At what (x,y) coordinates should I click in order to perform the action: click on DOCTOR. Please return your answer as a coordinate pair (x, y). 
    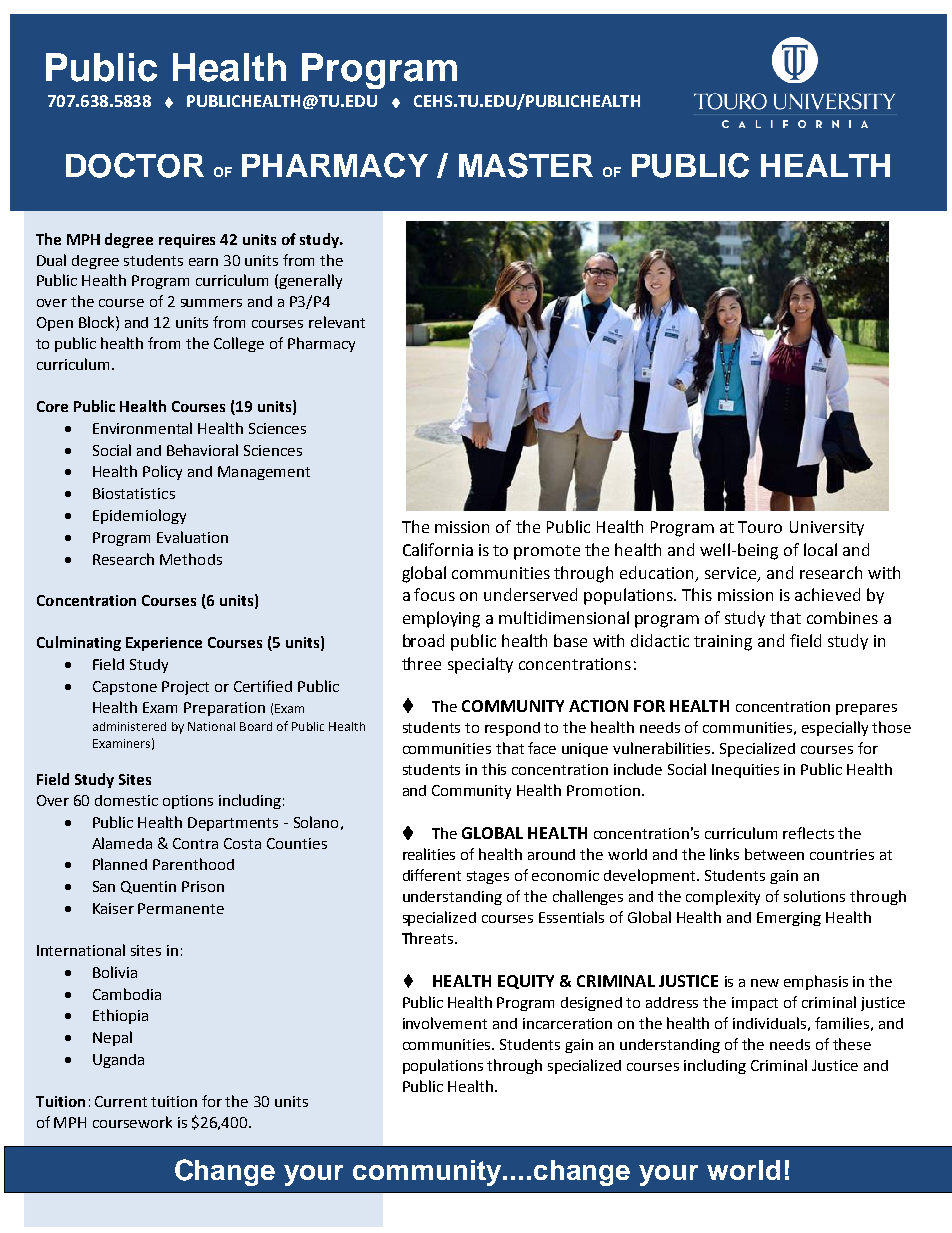
    Looking at the image, I should click on (135, 165).
